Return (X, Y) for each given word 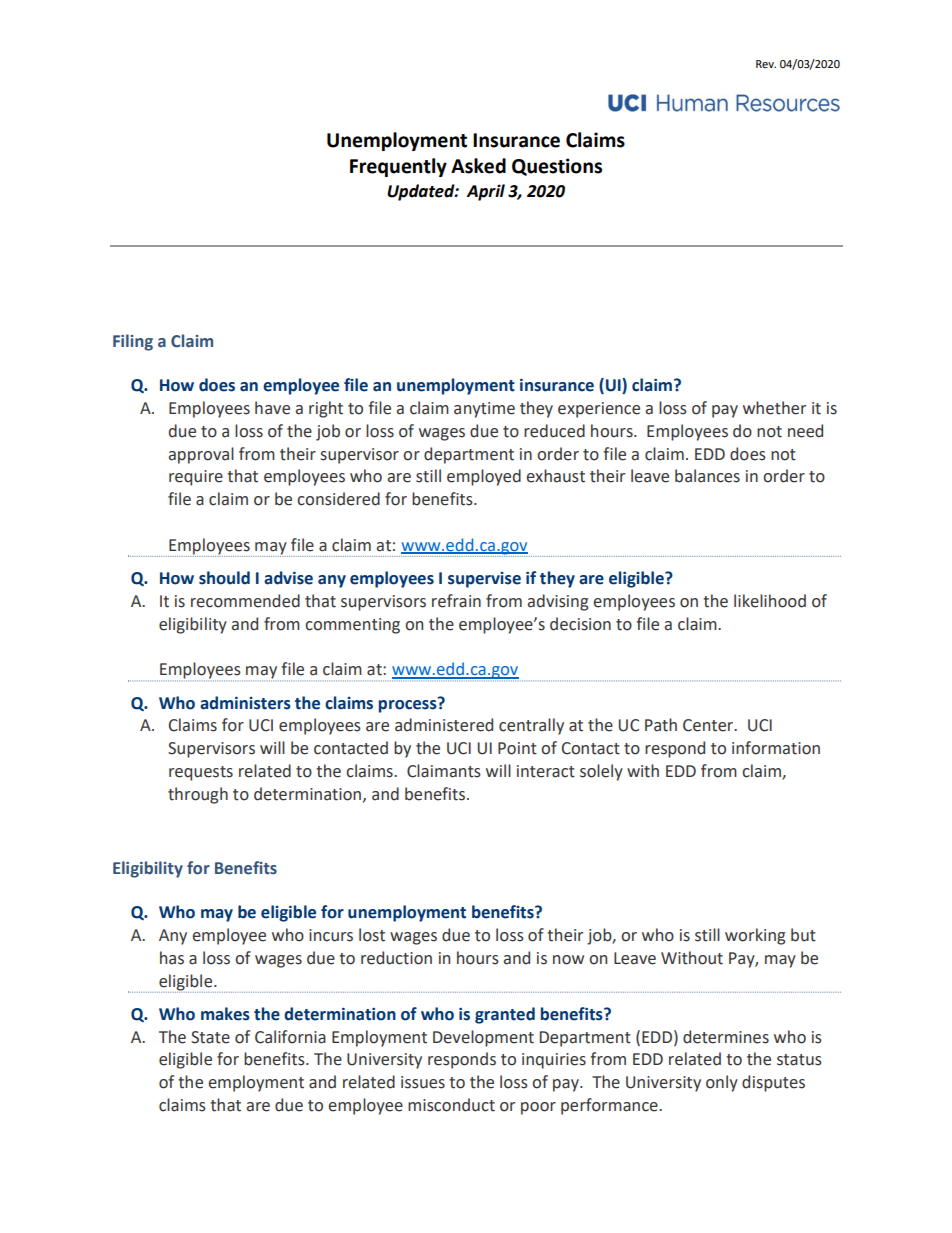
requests (201, 773)
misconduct (451, 1105)
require (196, 478)
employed (484, 477)
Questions (557, 167)
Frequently (398, 167)
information (776, 748)
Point (517, 748)
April (485, 192)
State (210, 1037)
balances (707, 476)
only (722, 1083)
